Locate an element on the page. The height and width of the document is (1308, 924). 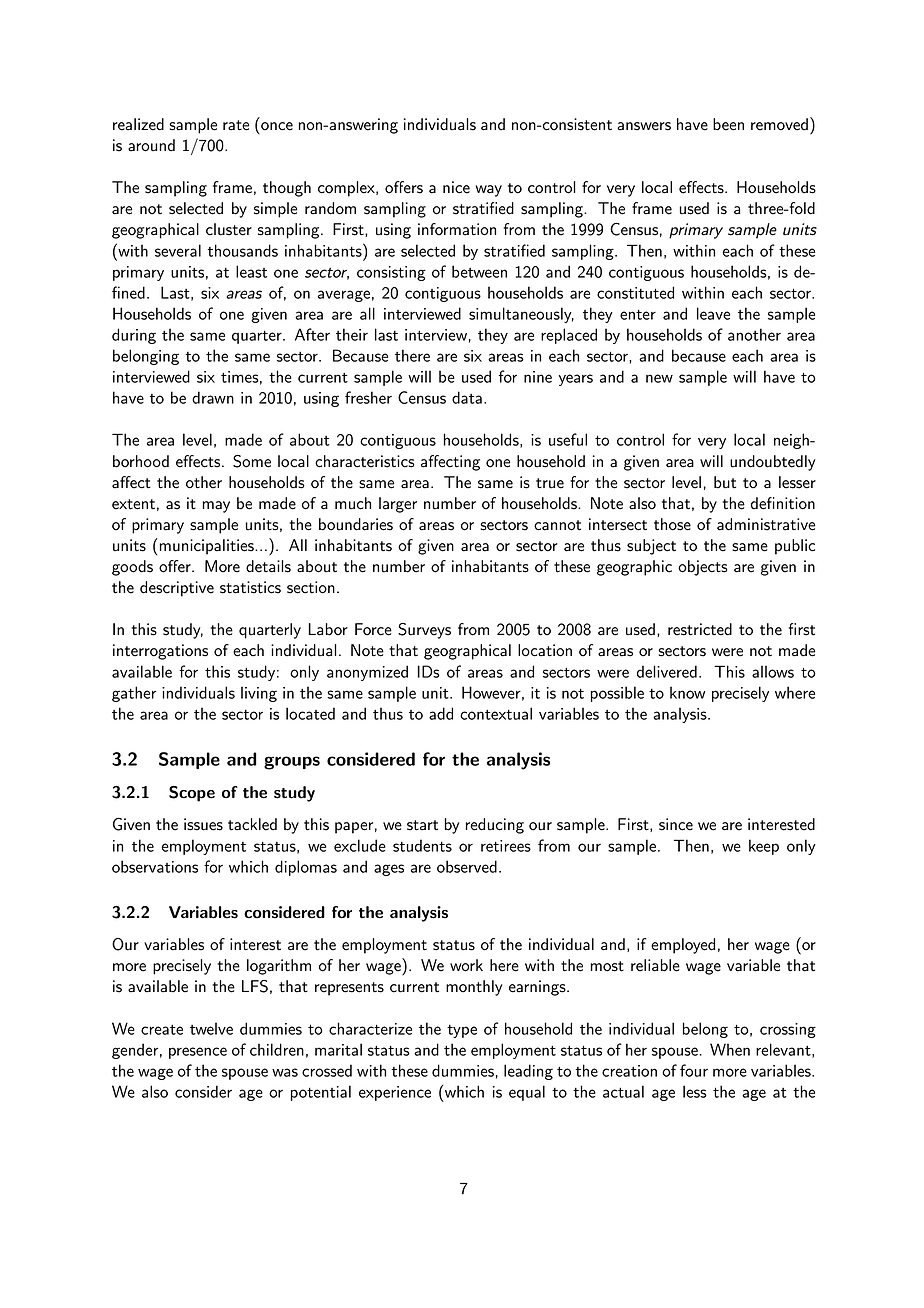
but is located at coordinates (725, 482).
